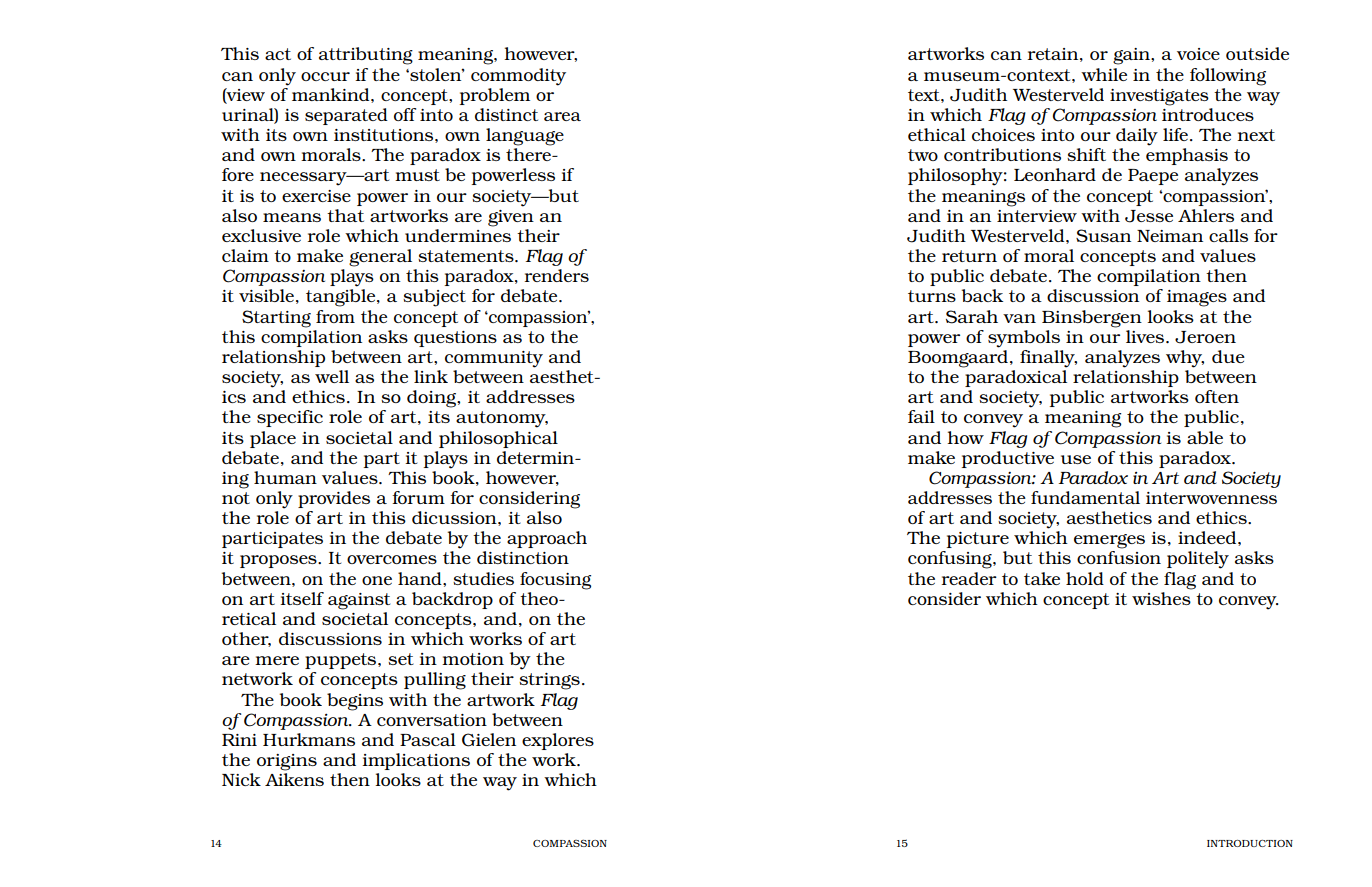 The height and width of the page is (887, 1372). Describe the element at coordinates (325, 76) in the page. I see `occur` at that location.
